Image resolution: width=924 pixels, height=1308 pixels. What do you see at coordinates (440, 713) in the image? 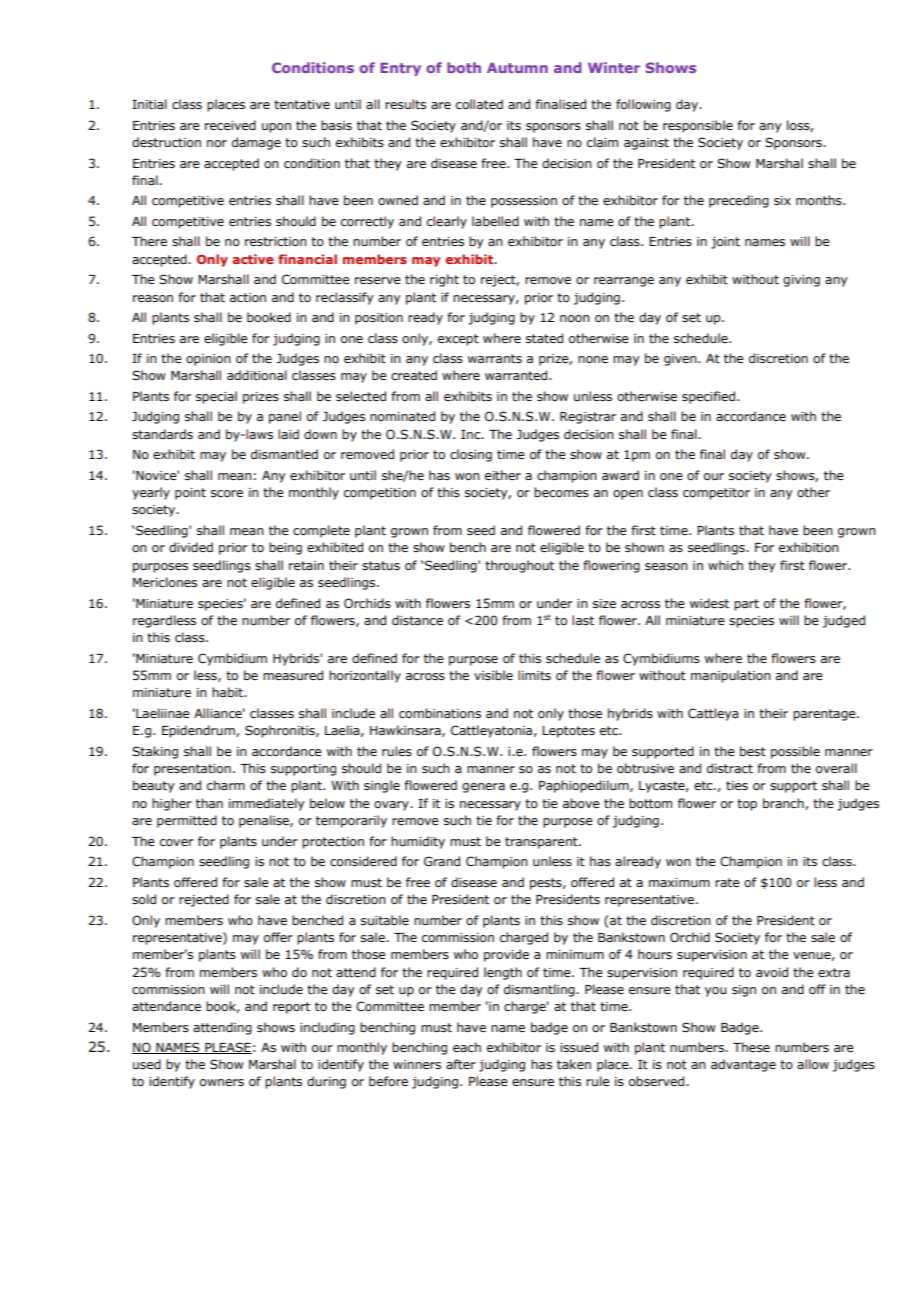
I see `combinations` at bounding box center [440, 713].
